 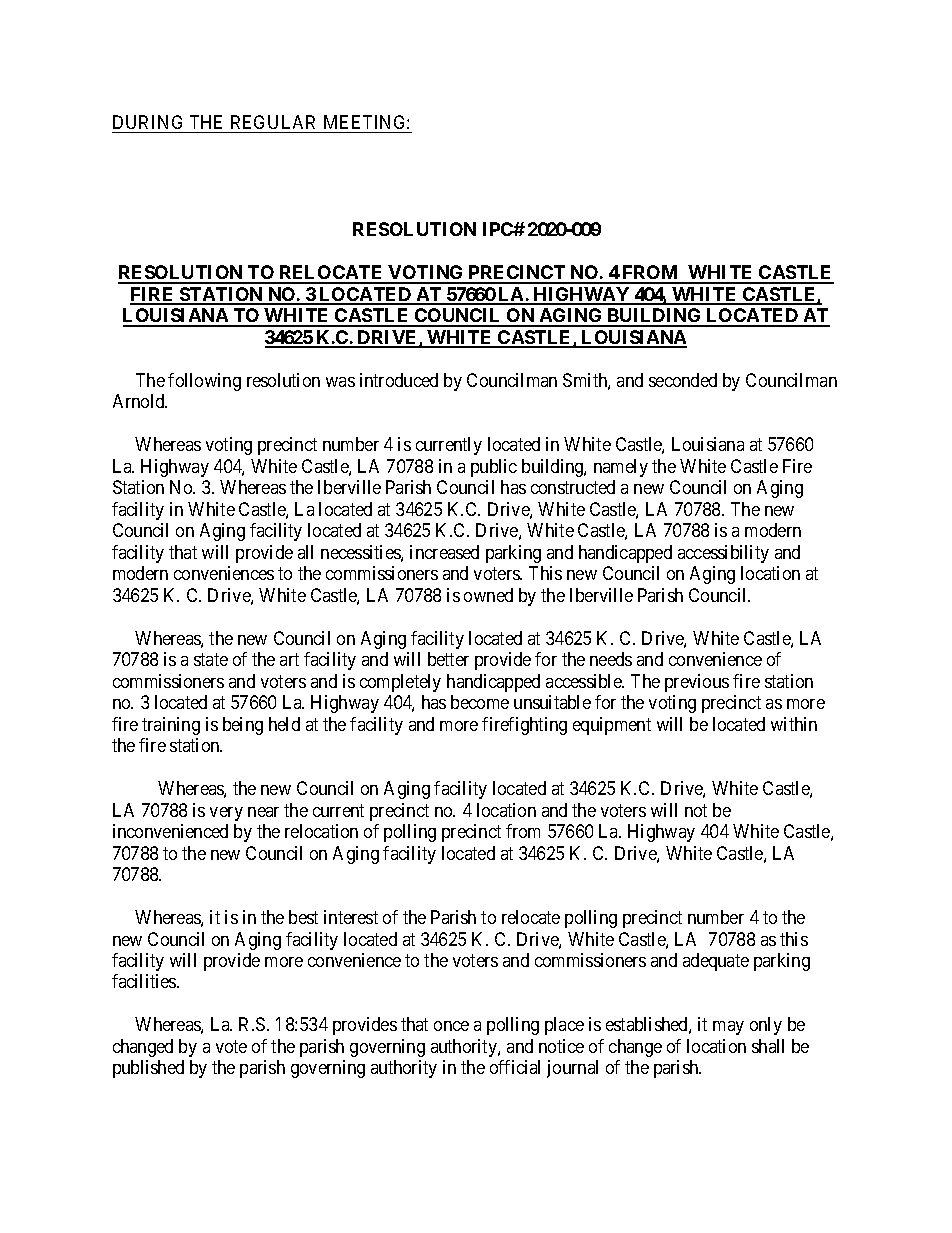 What do you see at coordinates (273, 122) in the screenshot?
I see `REGULAR` at bounding box center [273, 122].
